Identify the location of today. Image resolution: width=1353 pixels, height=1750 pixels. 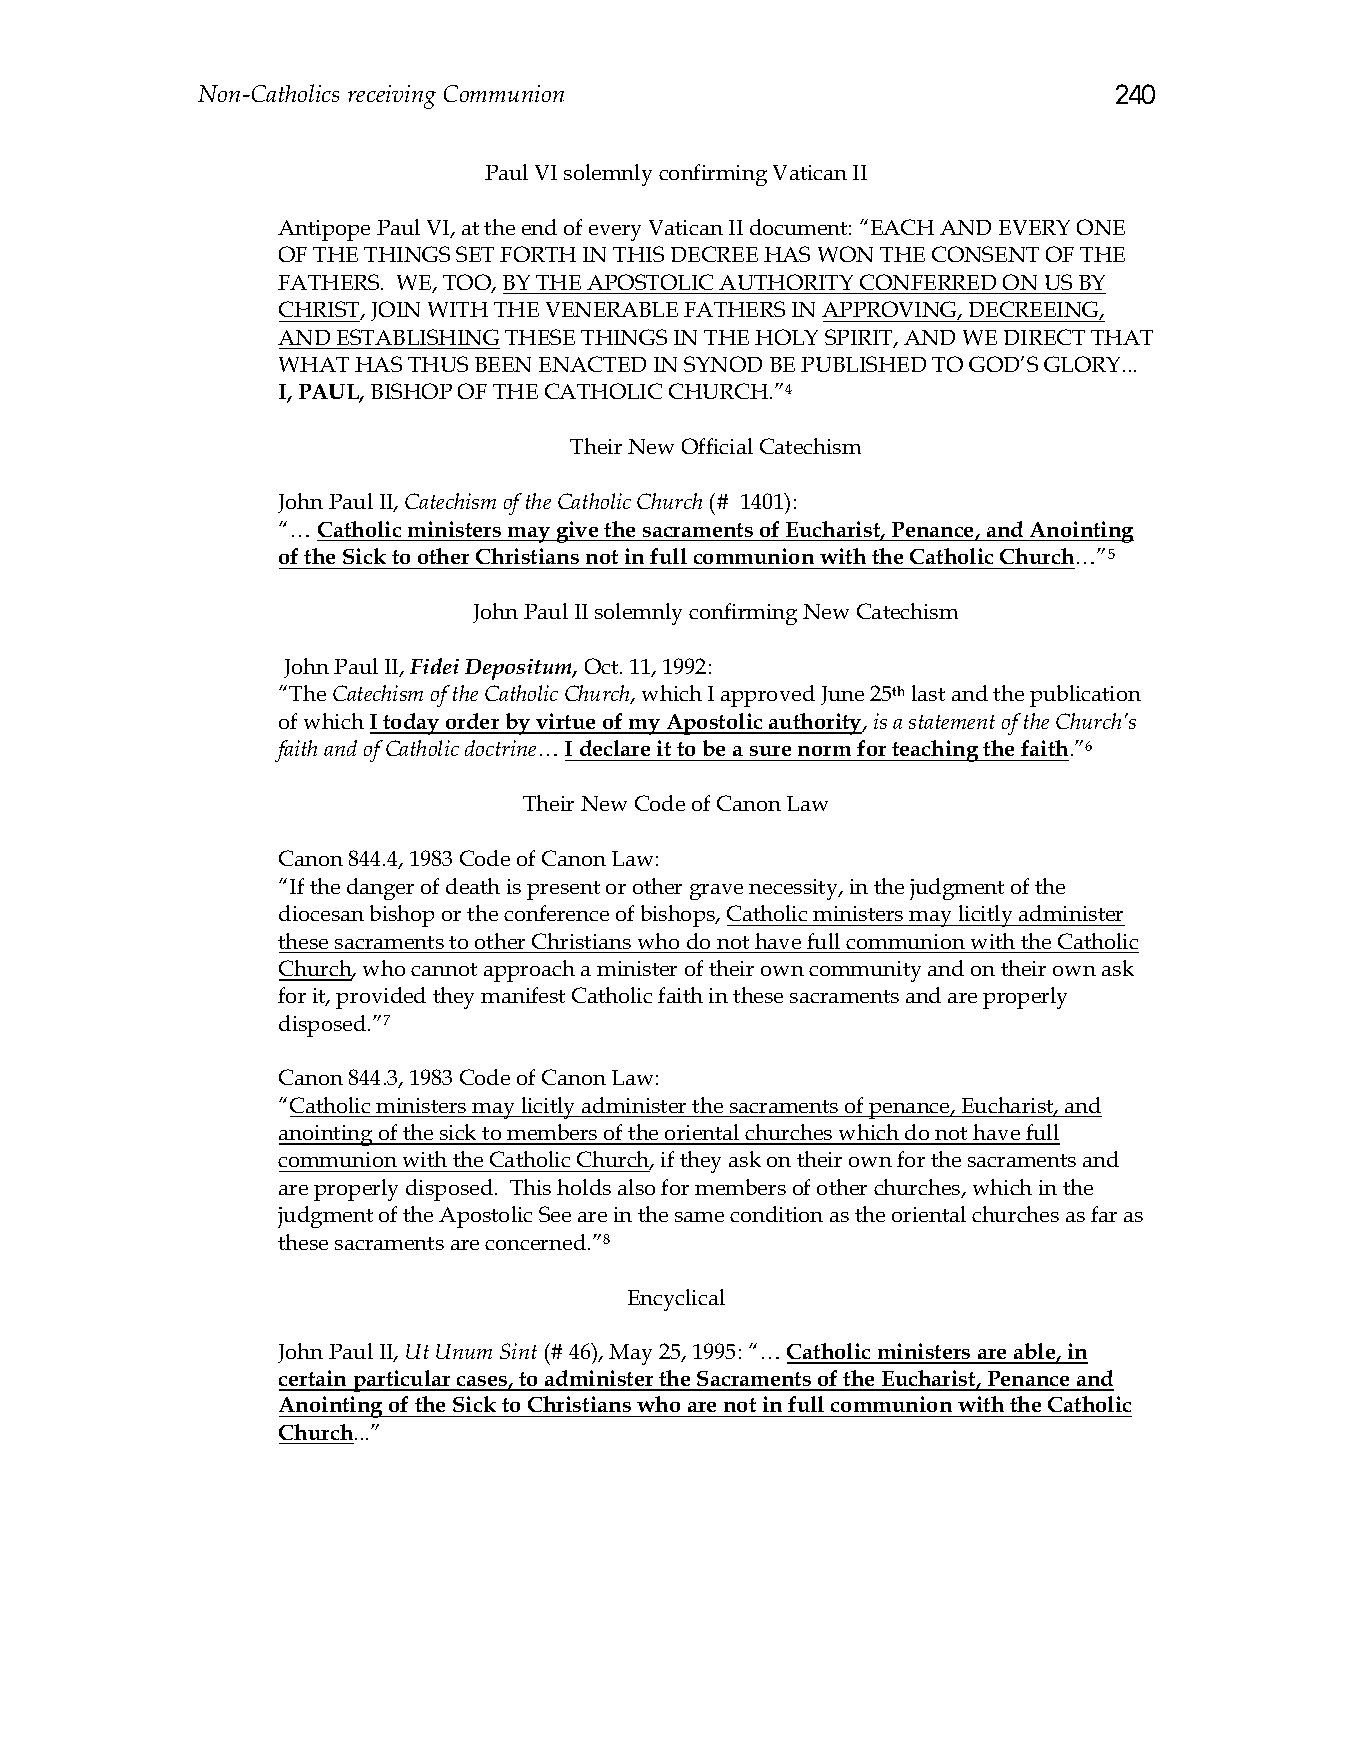
(411, 724).
